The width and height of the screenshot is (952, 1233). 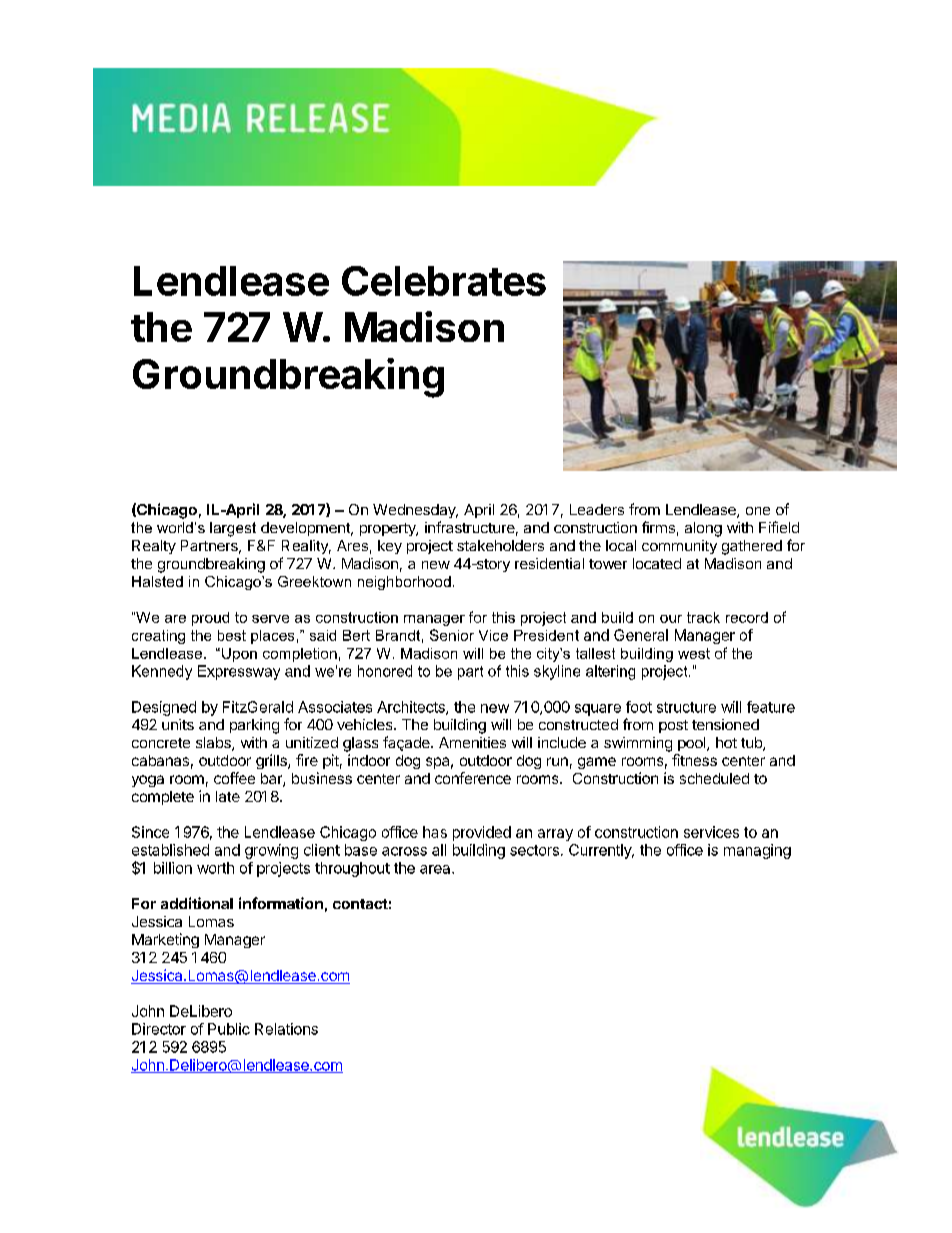 I want to click on Leaders, so click(x=597, y=509).
